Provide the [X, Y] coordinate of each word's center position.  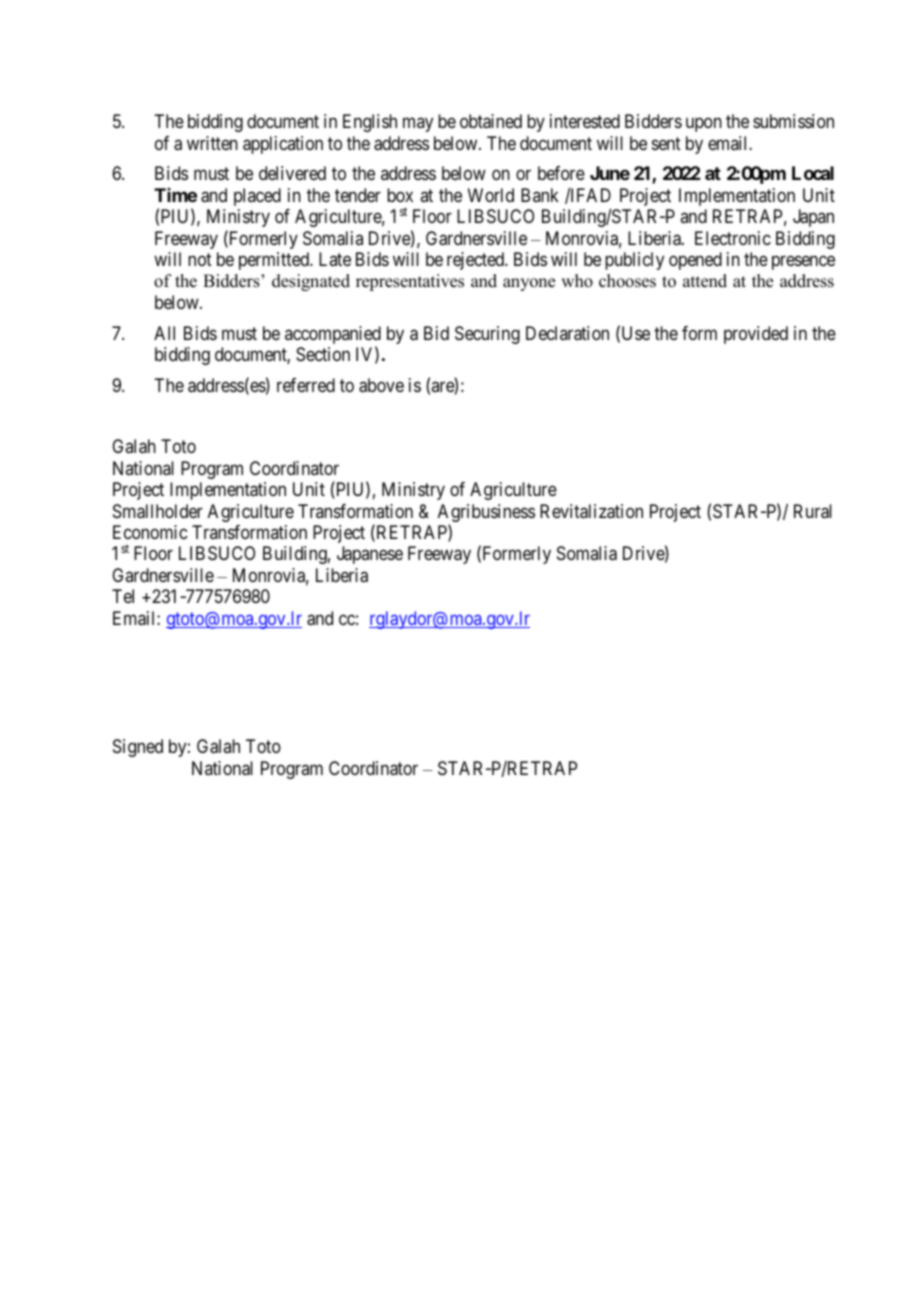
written [212, 143]
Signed [138, 748]
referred [306, 385]
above [381, 385]
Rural [813, 511]
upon [704, 125]
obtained [491, 121]
